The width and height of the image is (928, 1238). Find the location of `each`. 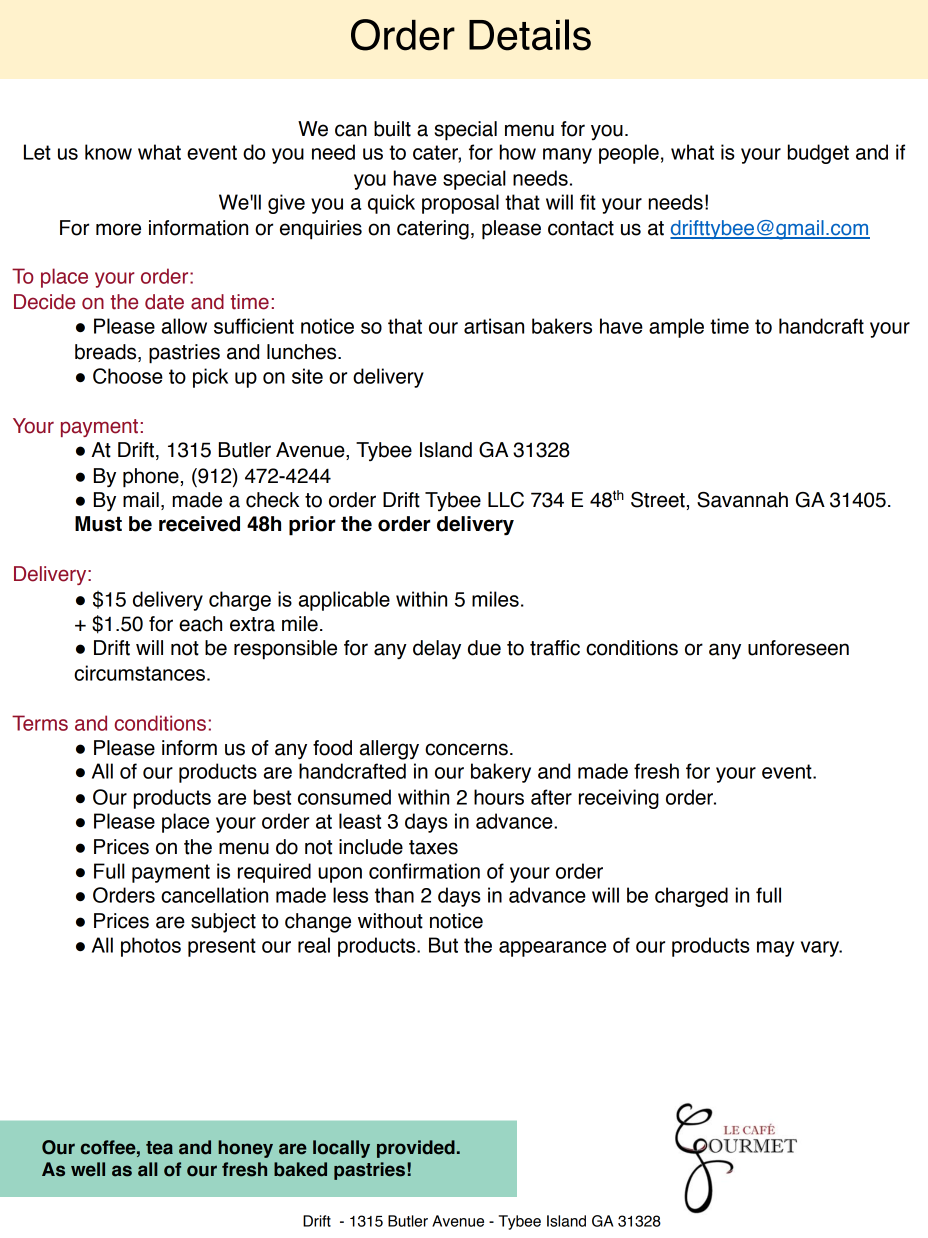

each is located at coordinates (200, 624).
